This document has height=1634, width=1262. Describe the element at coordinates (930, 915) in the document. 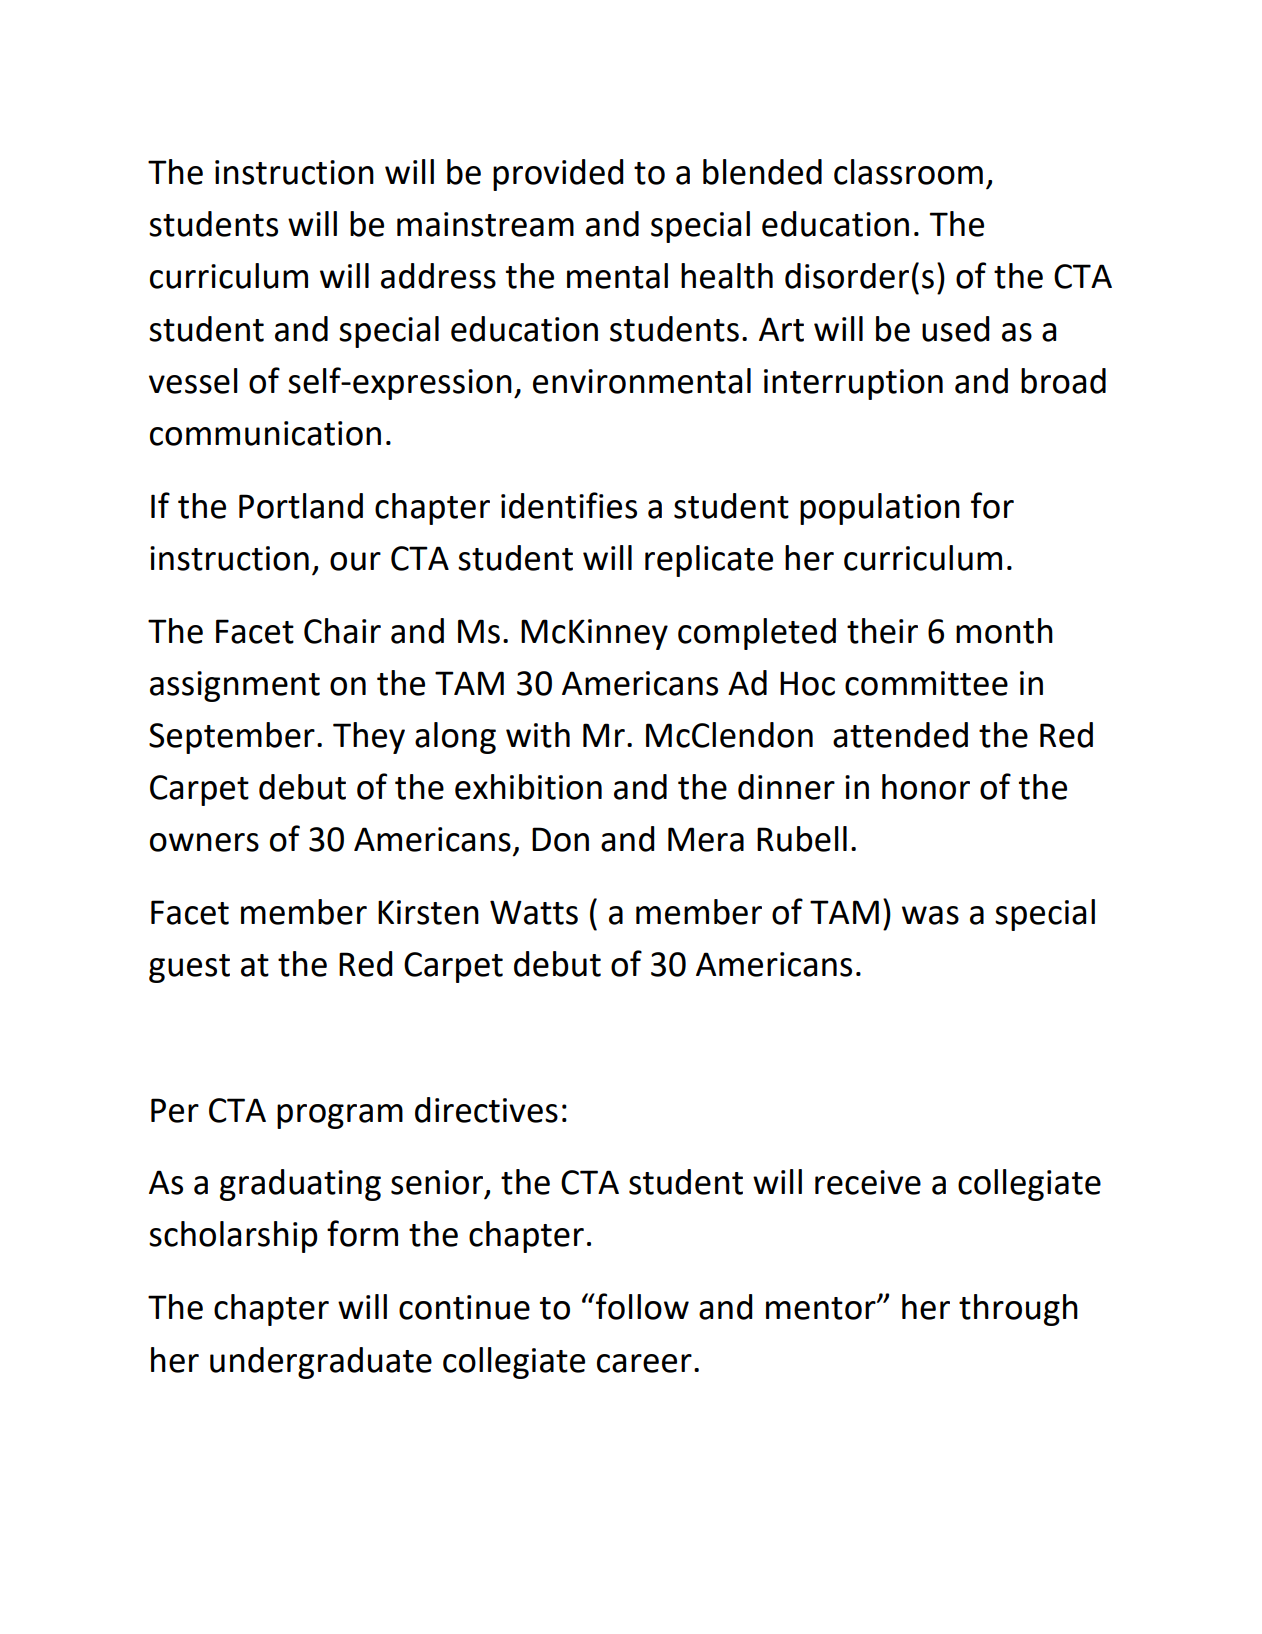

I see `was` at that location.
